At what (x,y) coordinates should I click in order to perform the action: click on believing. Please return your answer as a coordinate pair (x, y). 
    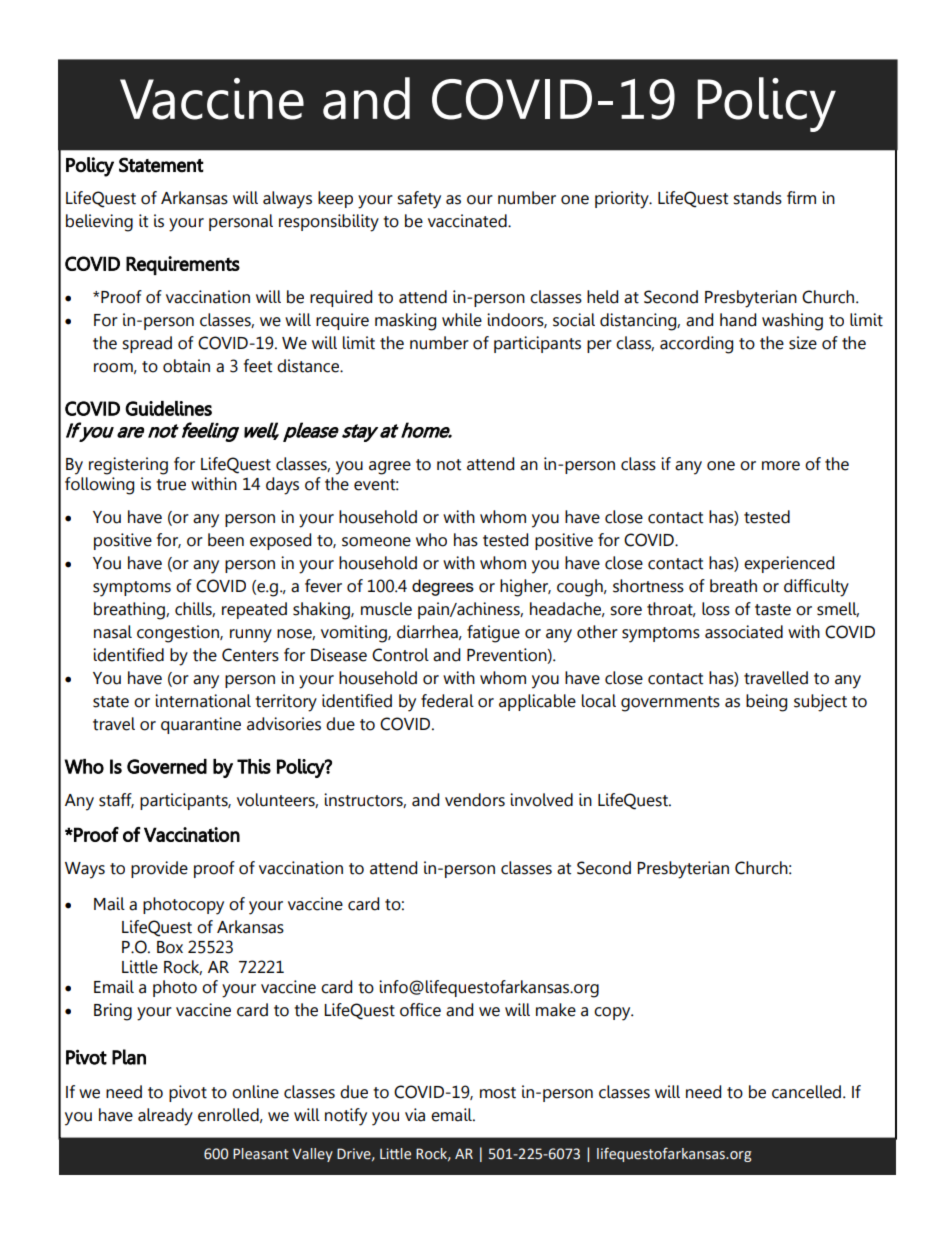
    Looking at the image, I should click on (99, 223).
